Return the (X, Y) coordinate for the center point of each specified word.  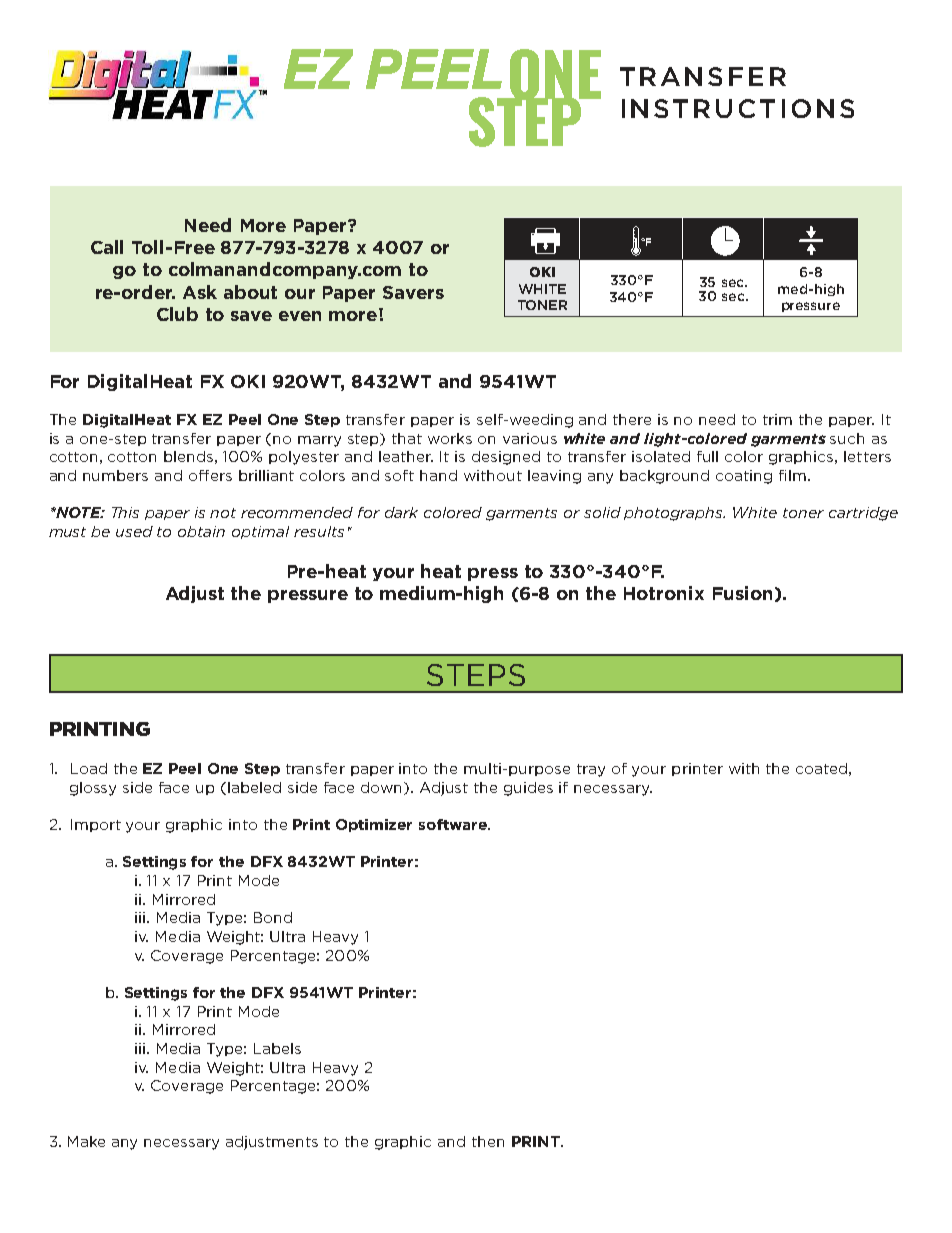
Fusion (742, 593)
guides (528, 789)
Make (86, 1141)
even (300, 316)
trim (777, 419)
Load (89, 768)
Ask (200, 292)
